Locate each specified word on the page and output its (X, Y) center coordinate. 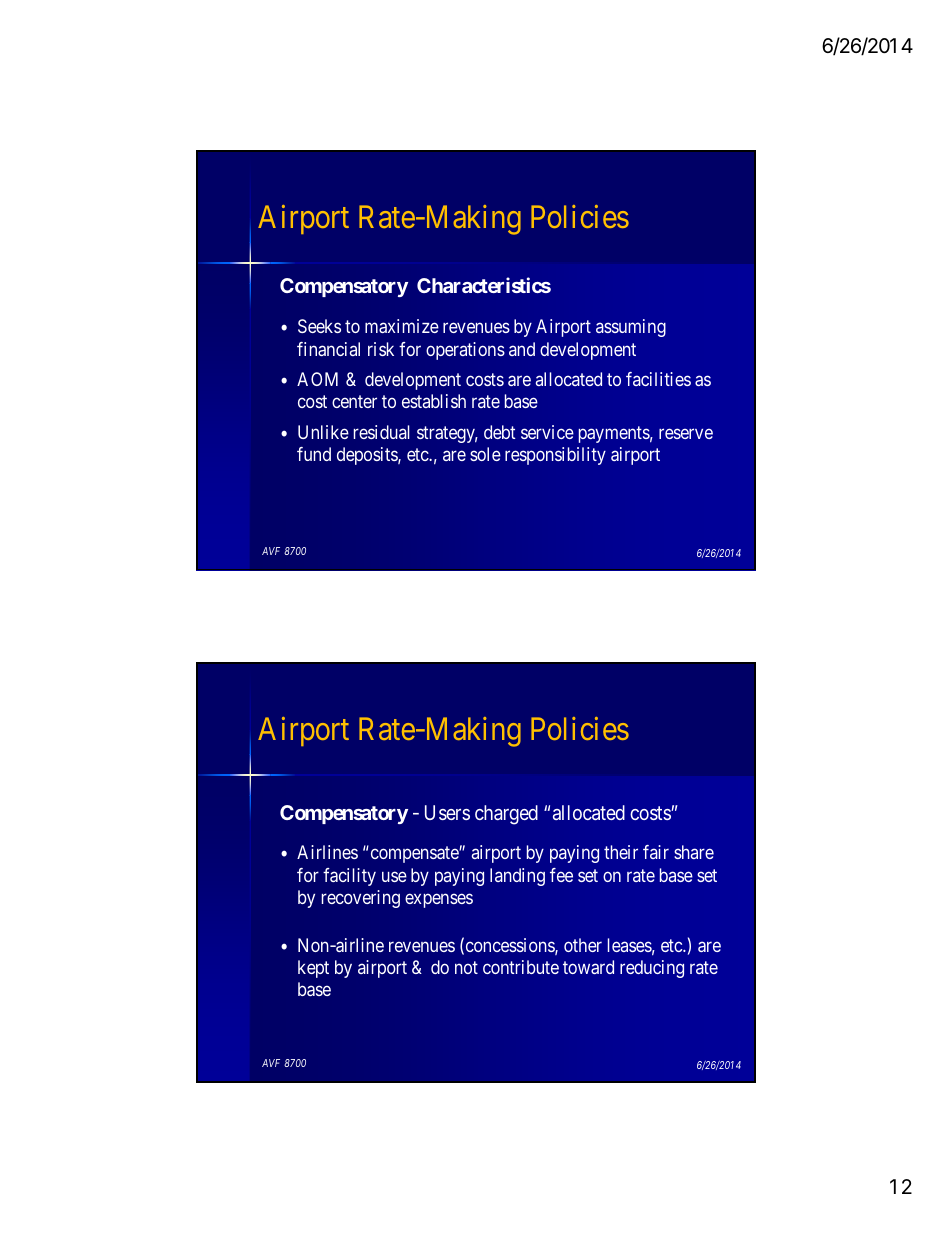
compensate (415, 855)
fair (656, 852)
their (621, 852)
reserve (686, 433)
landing (517, 877)
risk (381, 349)
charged (506, 815)
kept (313, 969)
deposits (368, 456)
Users (447, 812)
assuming (631, 328)
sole (485, 454)
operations (465, 351)
